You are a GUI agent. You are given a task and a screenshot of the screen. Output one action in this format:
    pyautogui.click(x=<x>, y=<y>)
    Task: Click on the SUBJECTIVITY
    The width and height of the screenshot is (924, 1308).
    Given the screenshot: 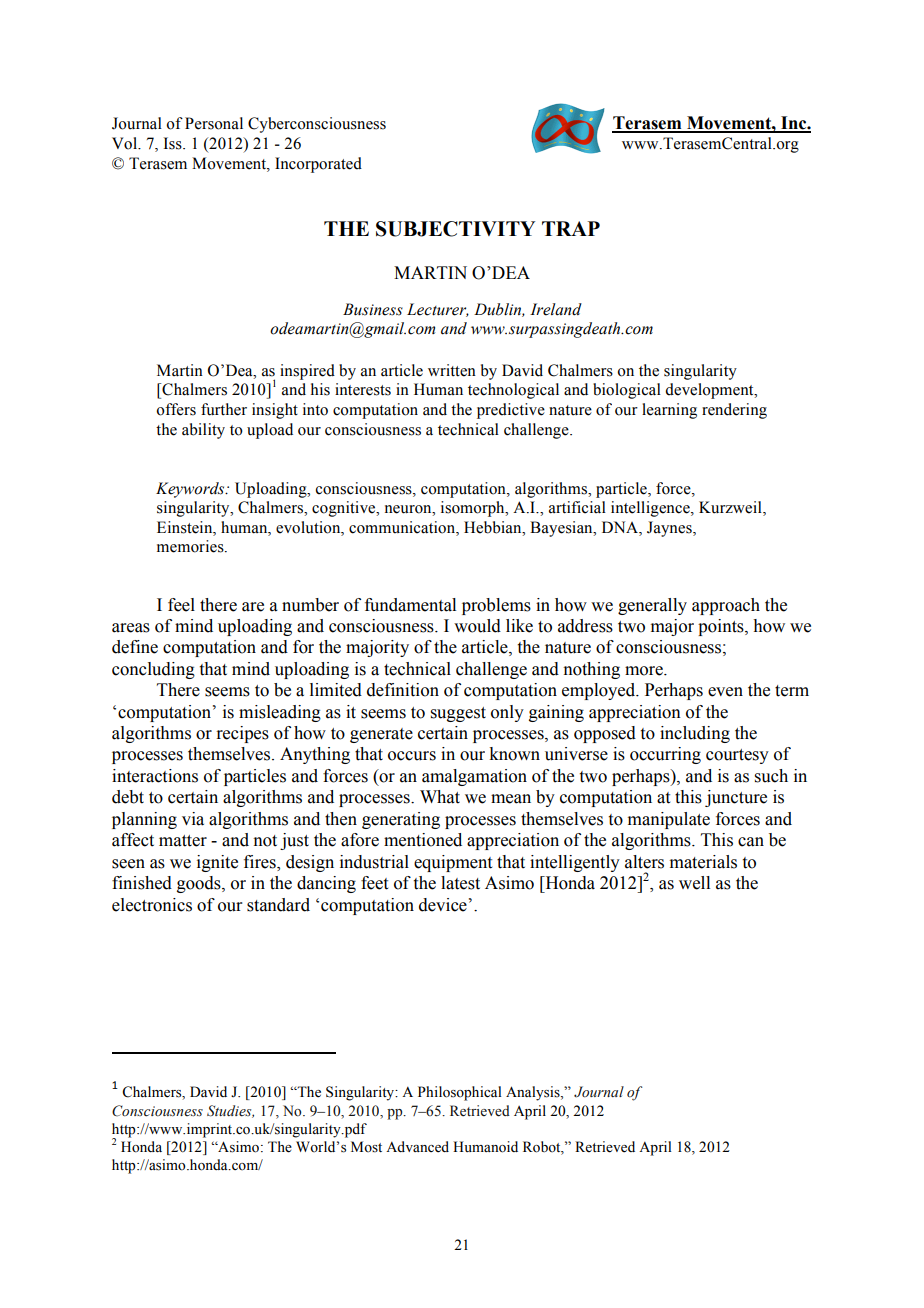 What is the action you would take?
    pyautogui.click(x=455, y=229)
